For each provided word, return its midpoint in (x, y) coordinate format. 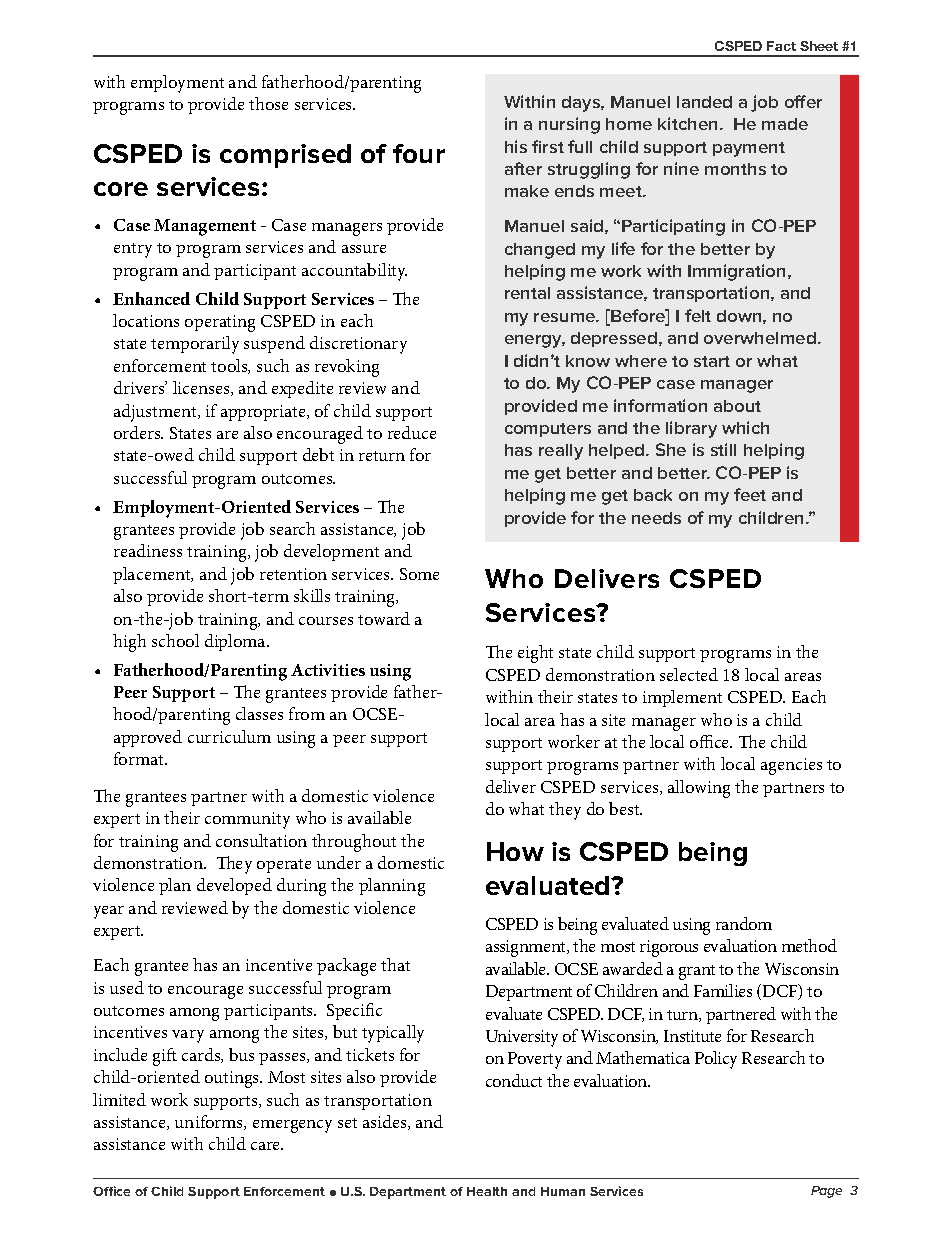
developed (234, 886)
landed (704, 102)
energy (535, 341)
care (267, 1146)
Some (419, 574)
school (175, 640)
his (516, 146)
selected (689, 674)
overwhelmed (760, 338)
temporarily (195, 345)
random (744, 923)
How (515, 851)
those (268, 103)
